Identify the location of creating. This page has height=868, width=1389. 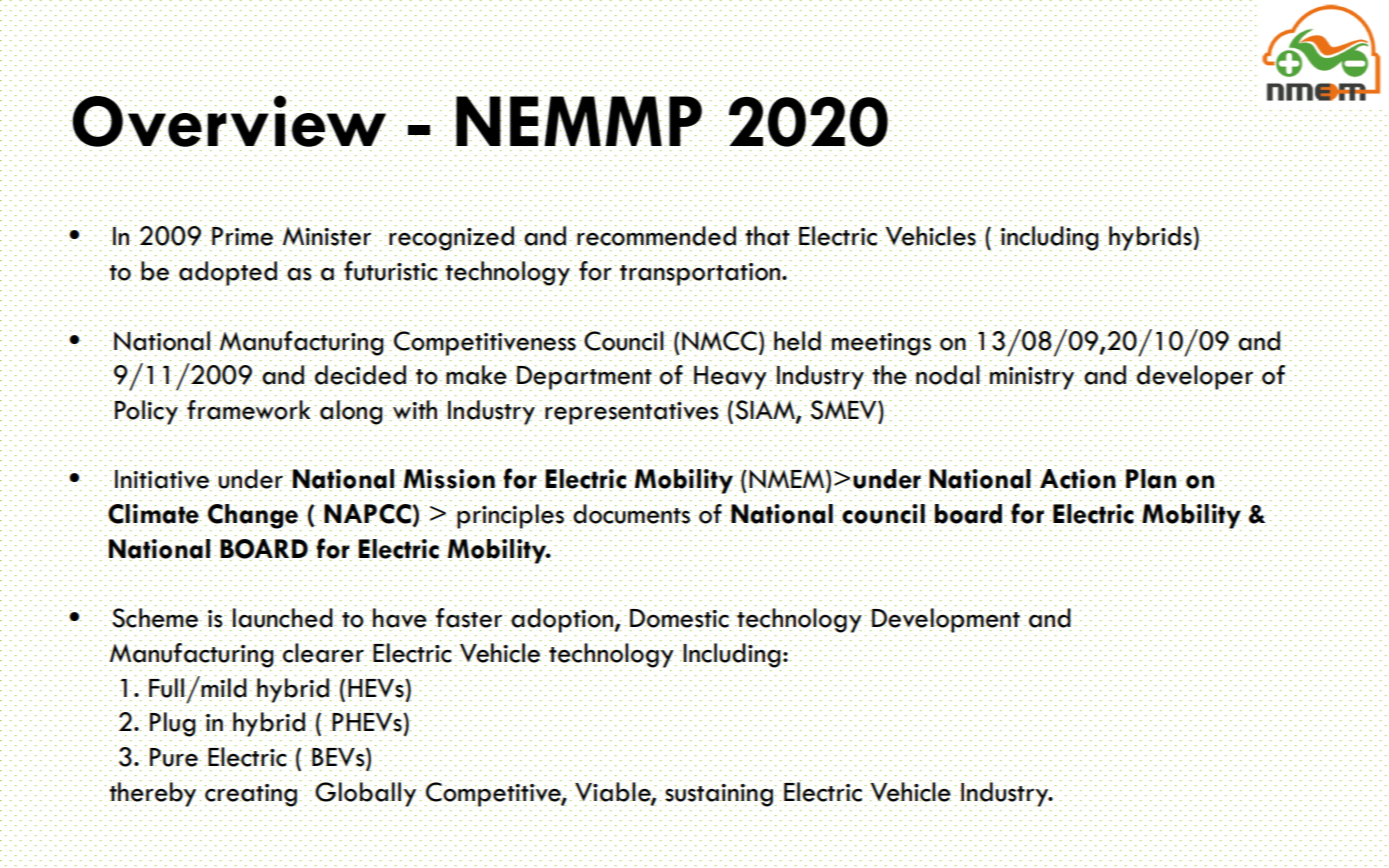
(251, 795).
